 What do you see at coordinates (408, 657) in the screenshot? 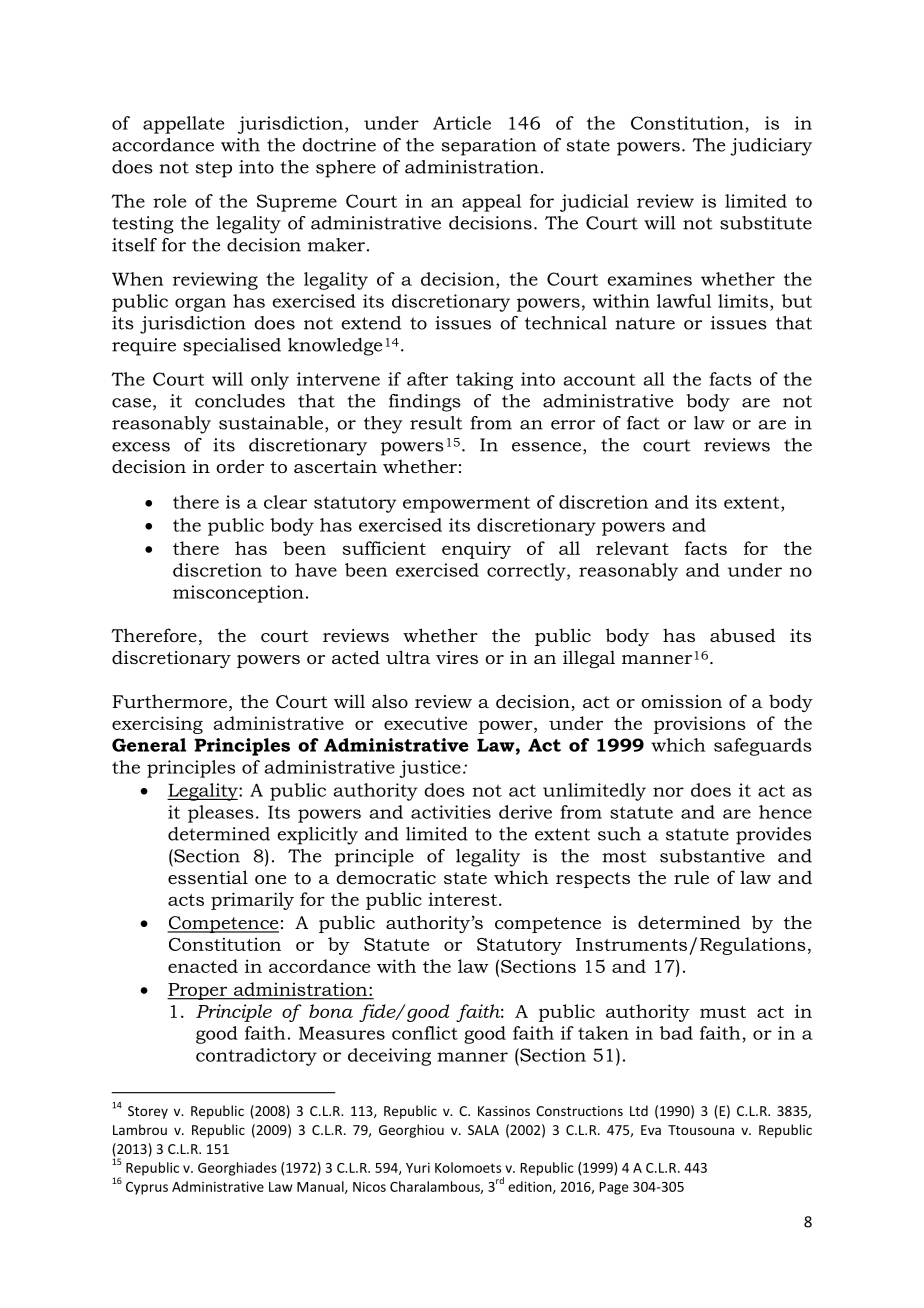
I see `ultra` at bounding box center [408, 657].
